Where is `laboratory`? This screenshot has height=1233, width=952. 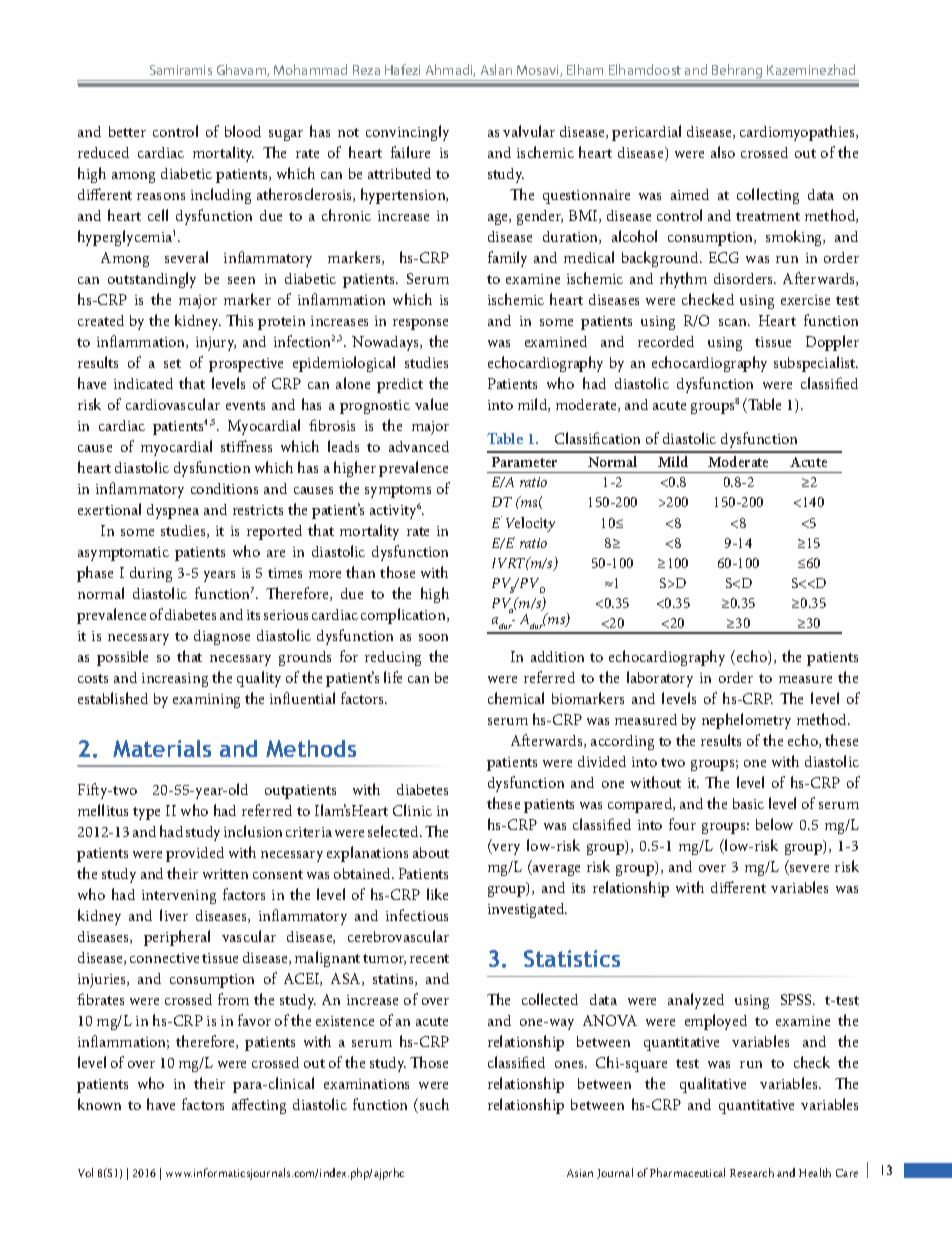
laboratory is located at coordinates (660, 679).
